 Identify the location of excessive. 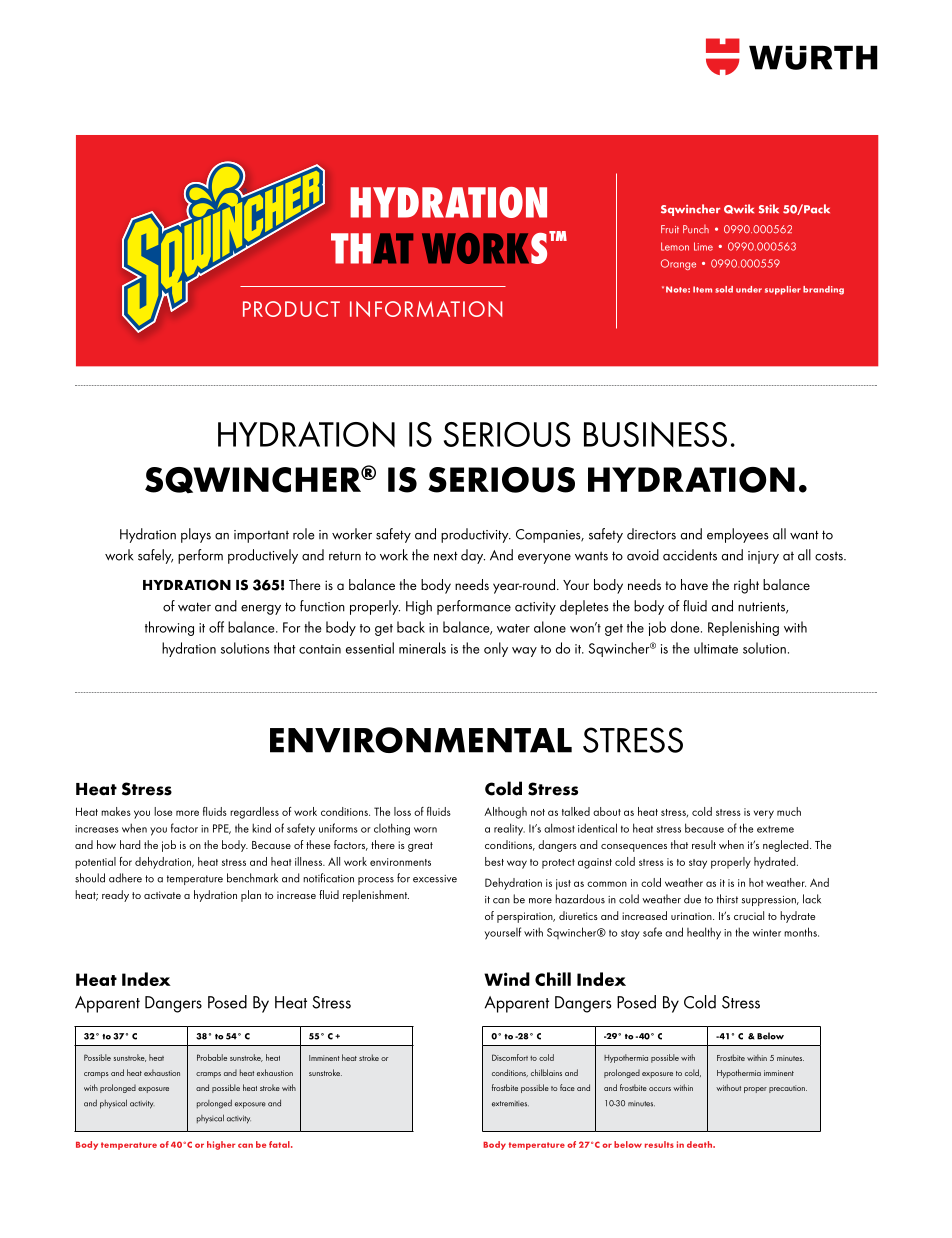
(435, 879).
